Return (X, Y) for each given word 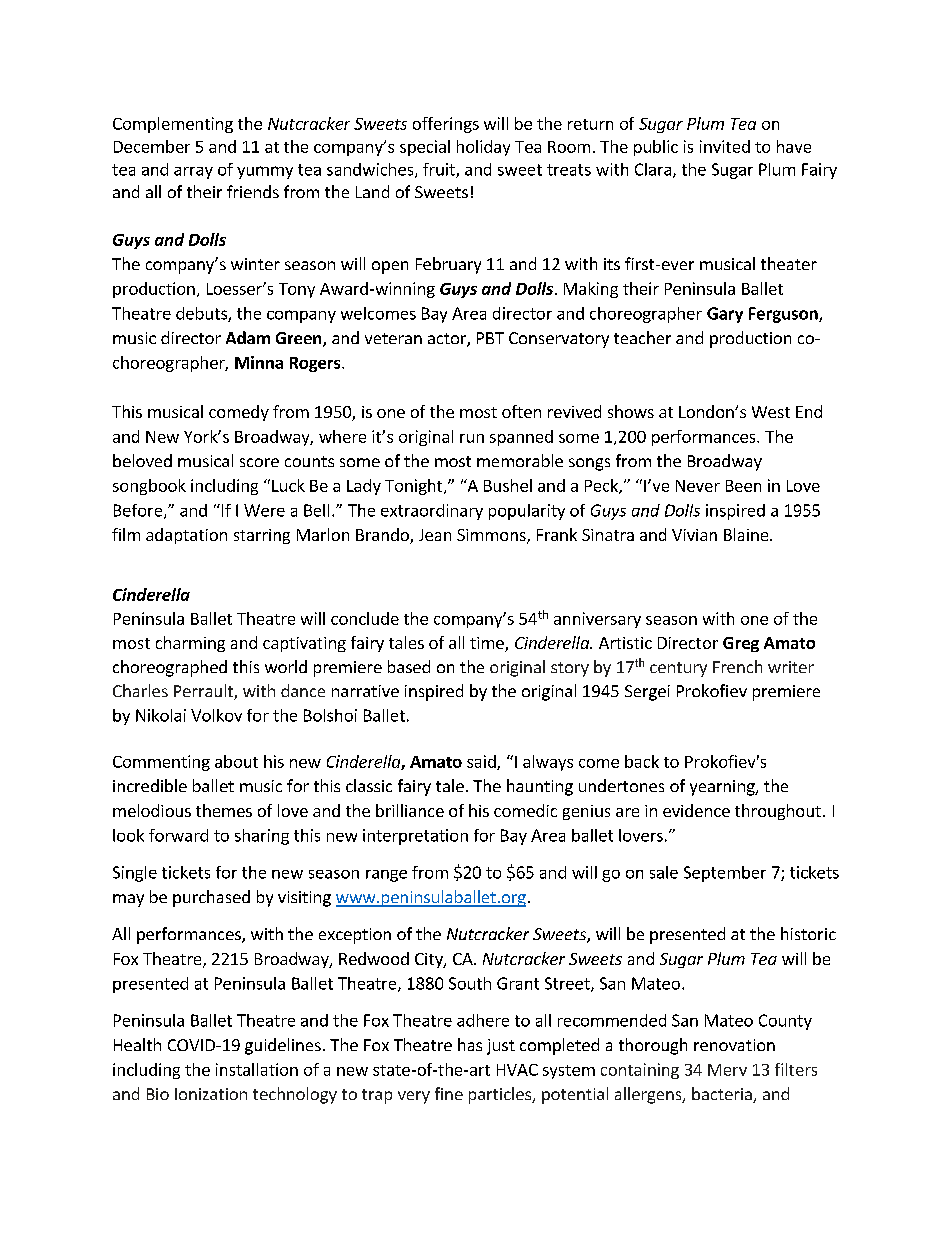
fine (449, 1093)
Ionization (211, 1094)
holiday (483, 148)
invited (725, 146)
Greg (741, 644)
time (488, 644)
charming (190, 644)
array (193, 173)
